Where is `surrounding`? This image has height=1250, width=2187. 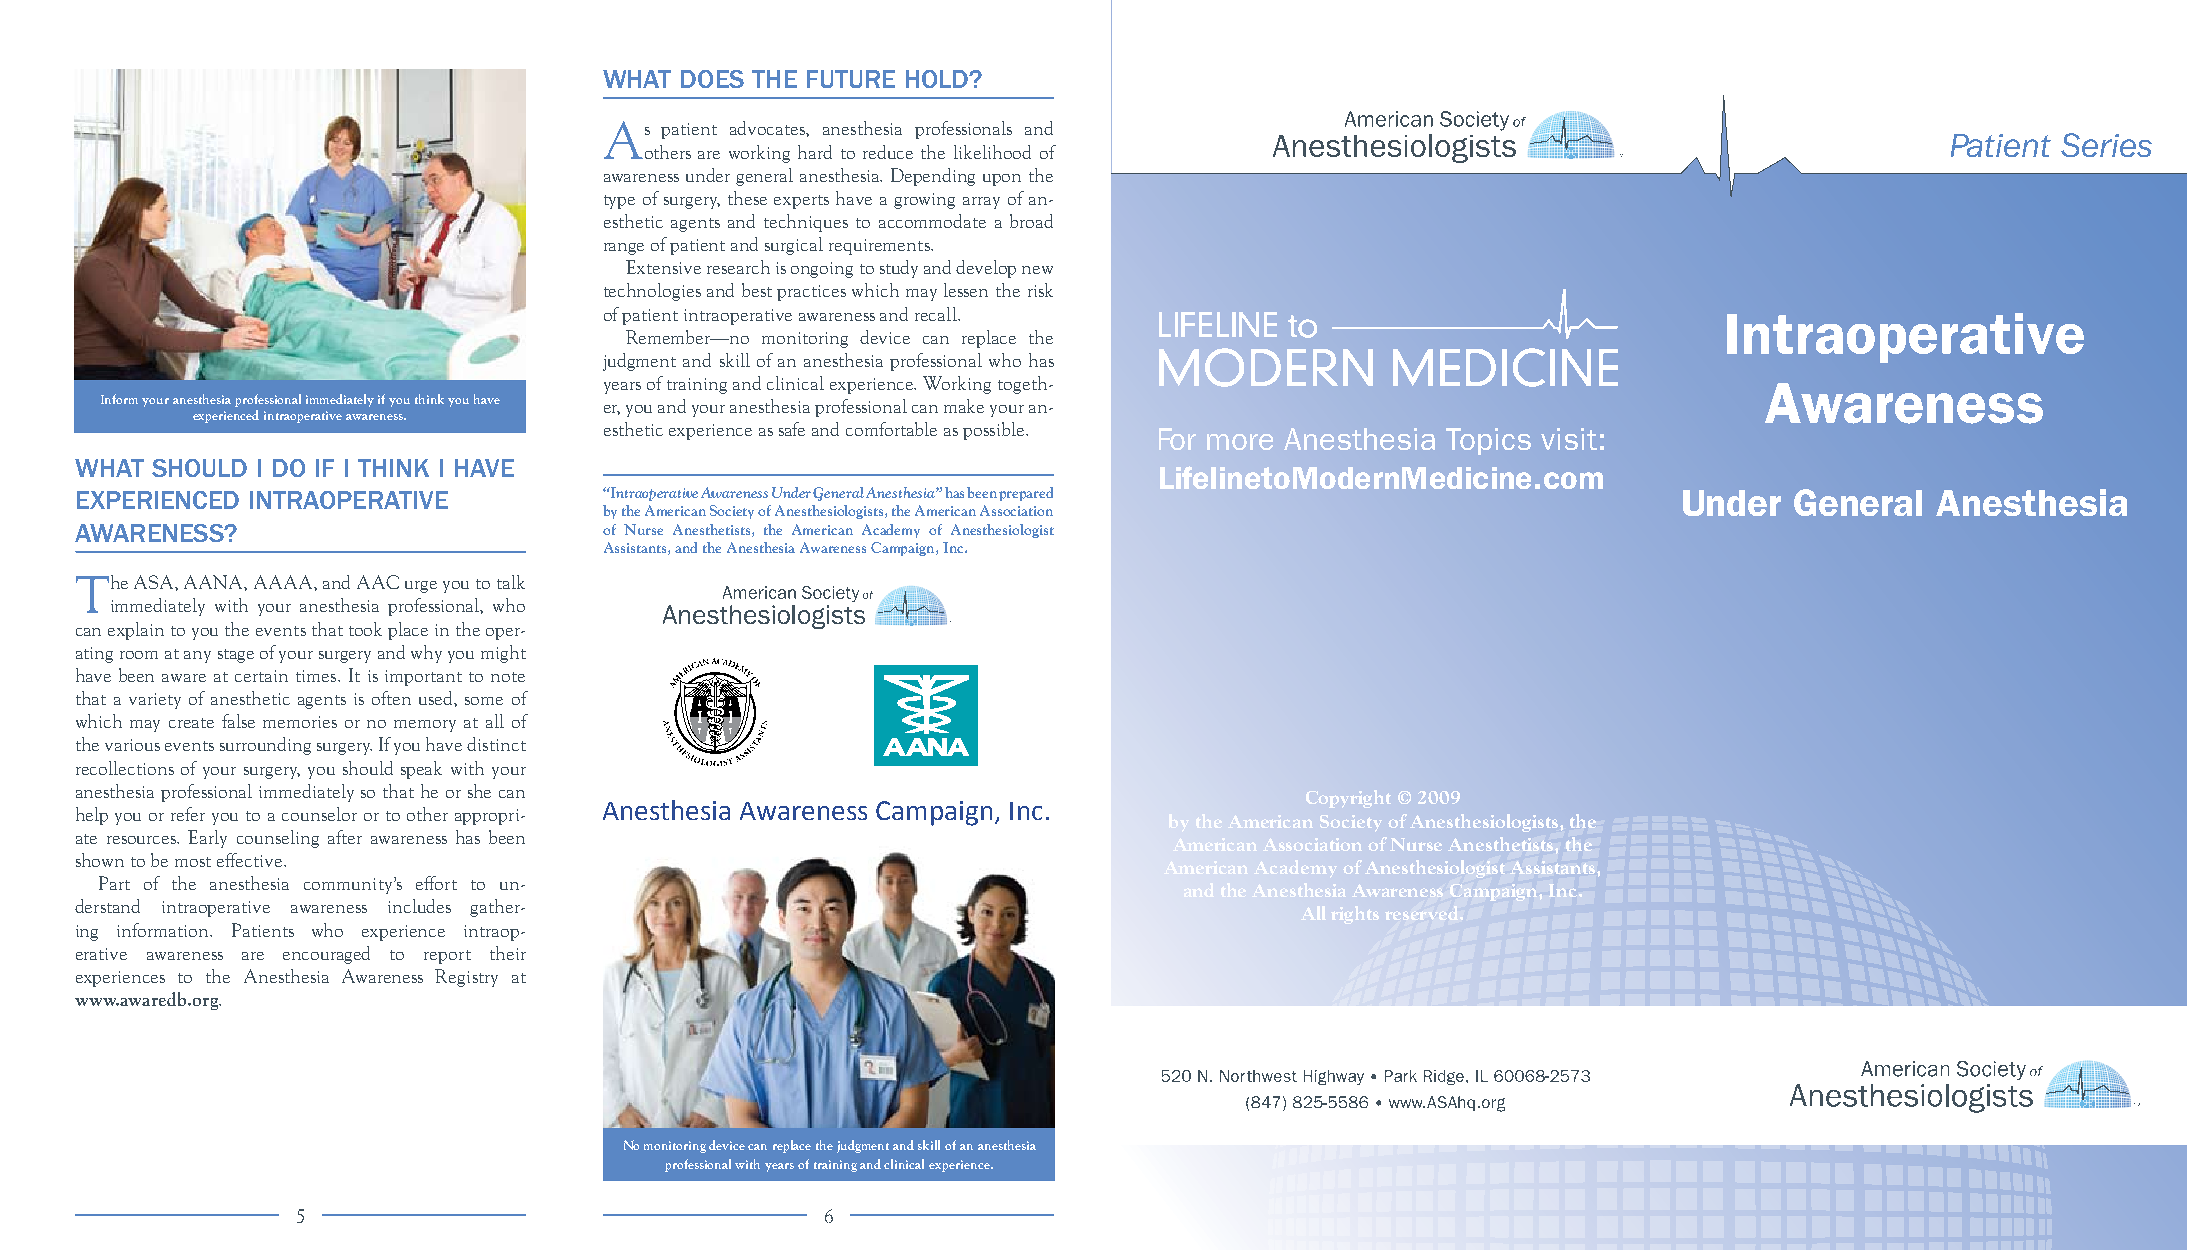 surrounding is located at coordinates (265, 746).
